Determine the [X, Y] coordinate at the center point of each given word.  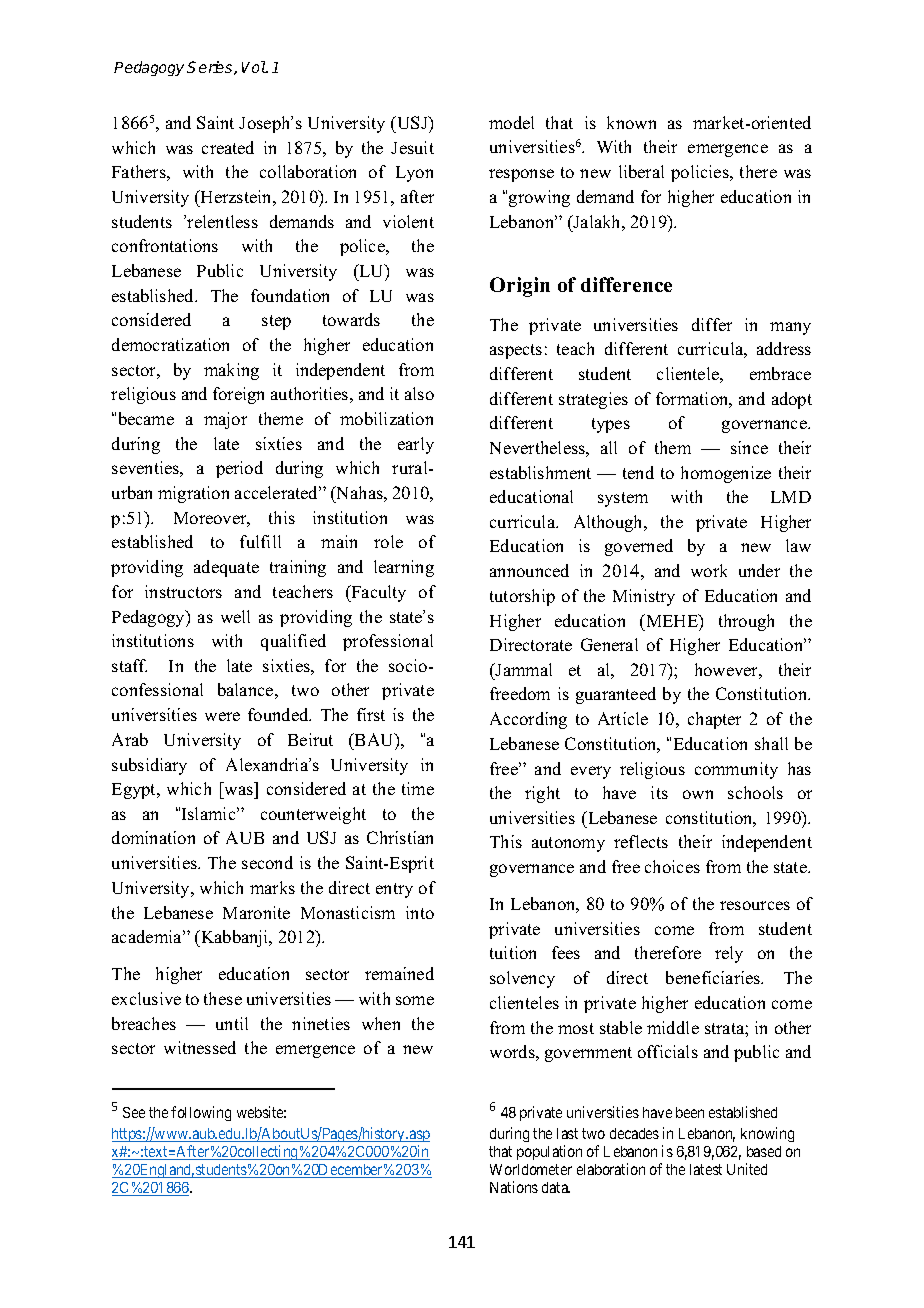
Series [211, 68]
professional [388, 642]
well [235, 616]
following [201, 1113]
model [511, 122]
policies [701, 173]
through [746, 622]
